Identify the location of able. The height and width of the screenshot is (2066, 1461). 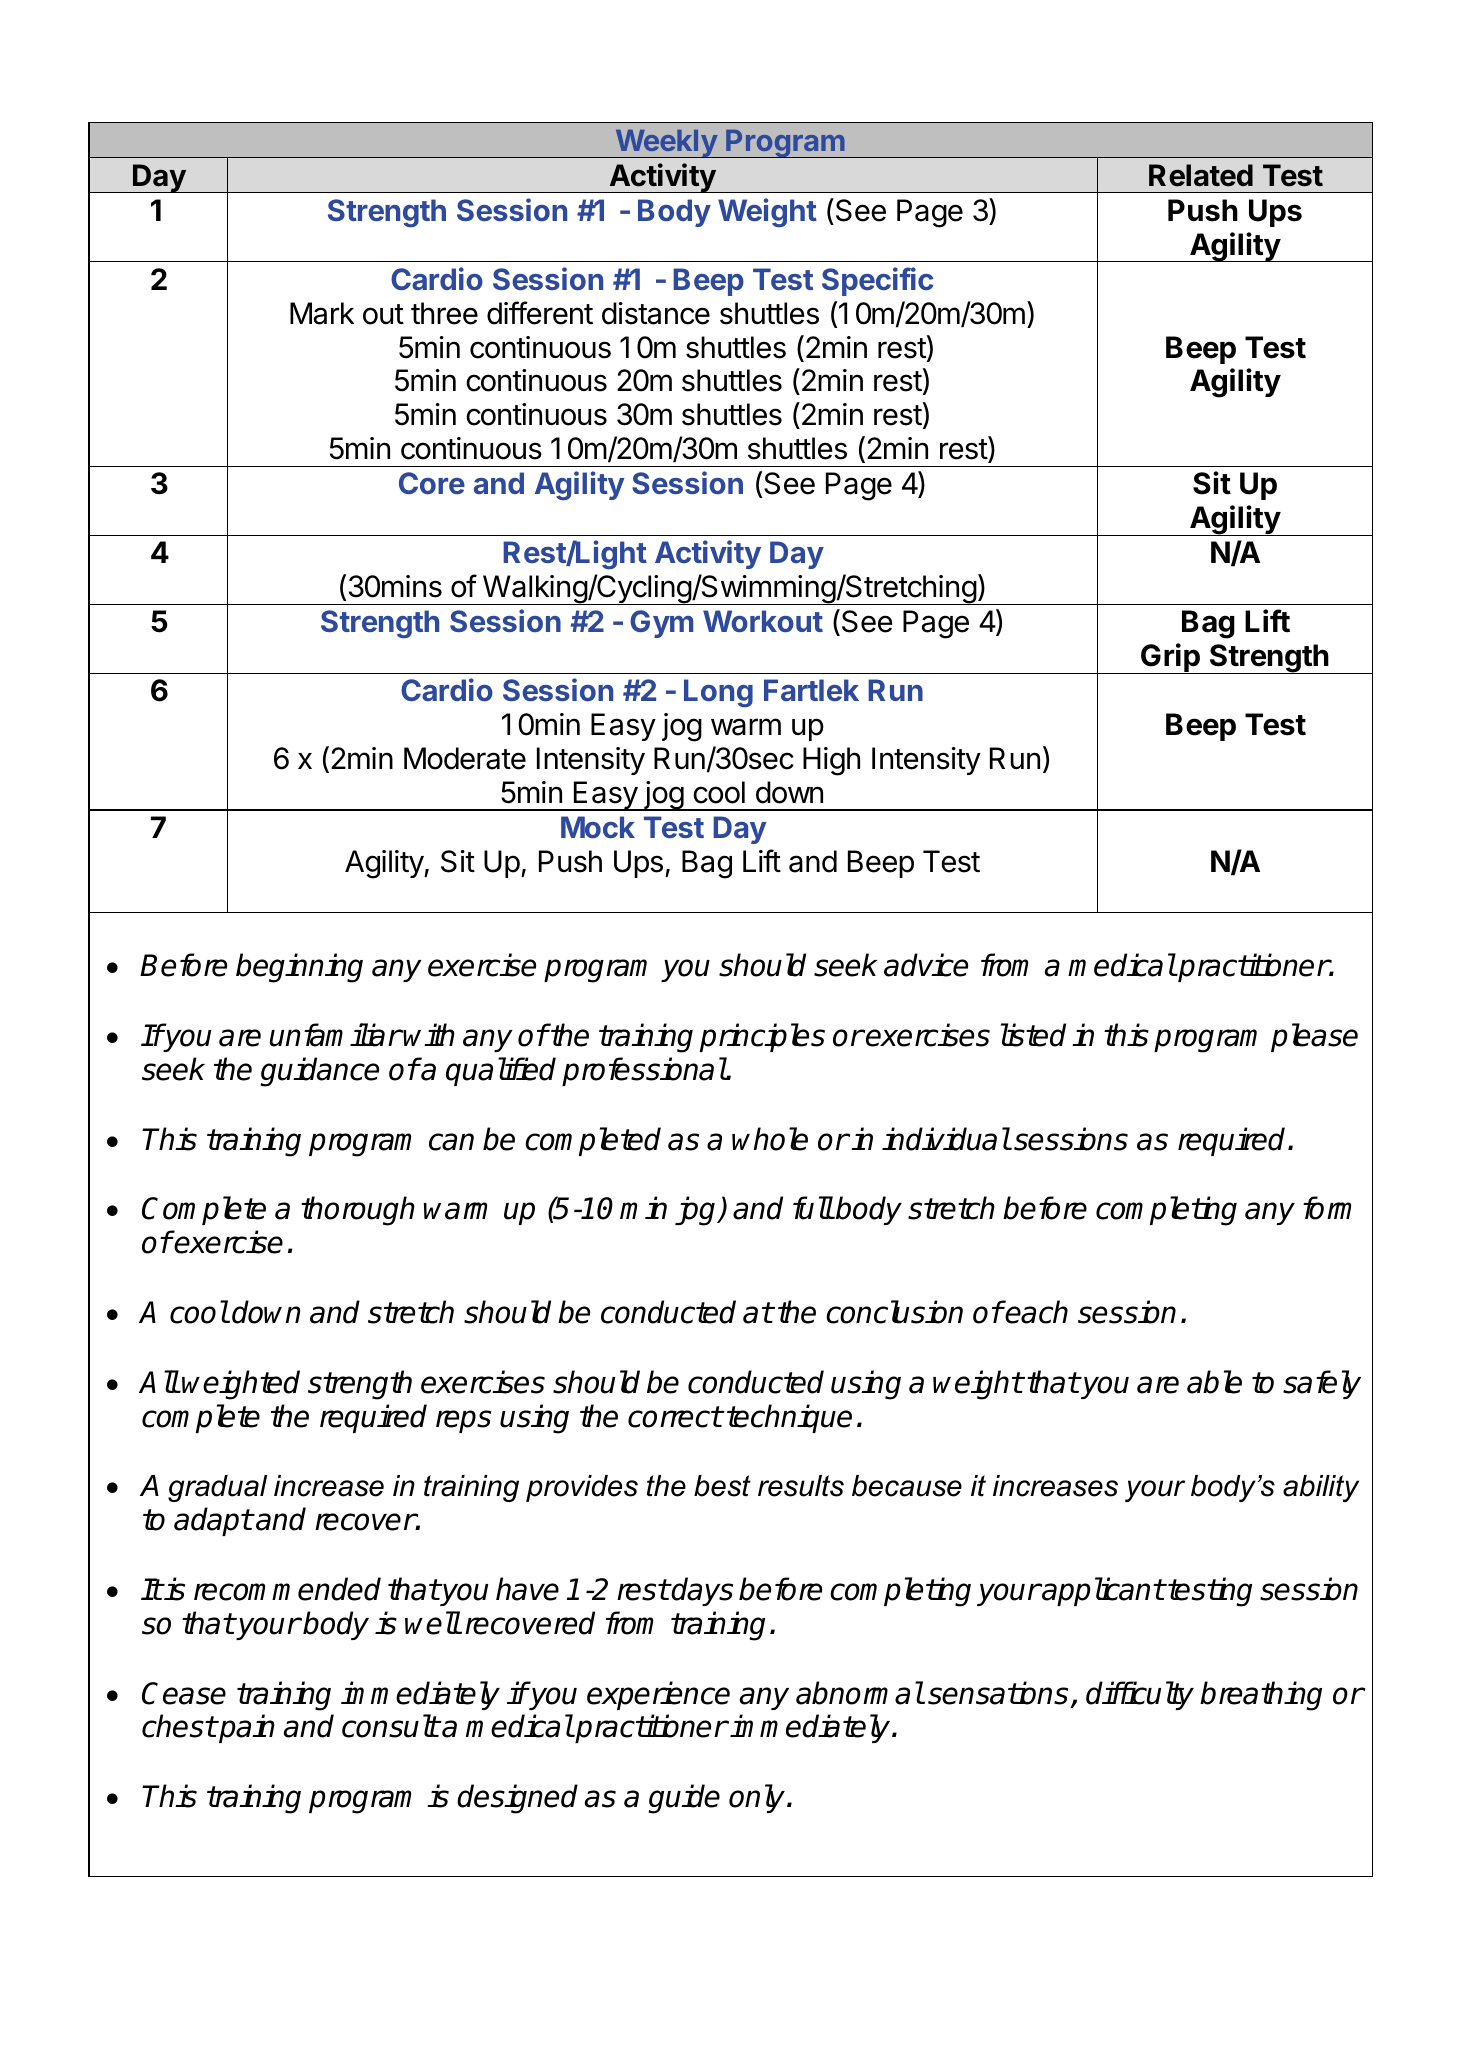
(1214, 1382).
